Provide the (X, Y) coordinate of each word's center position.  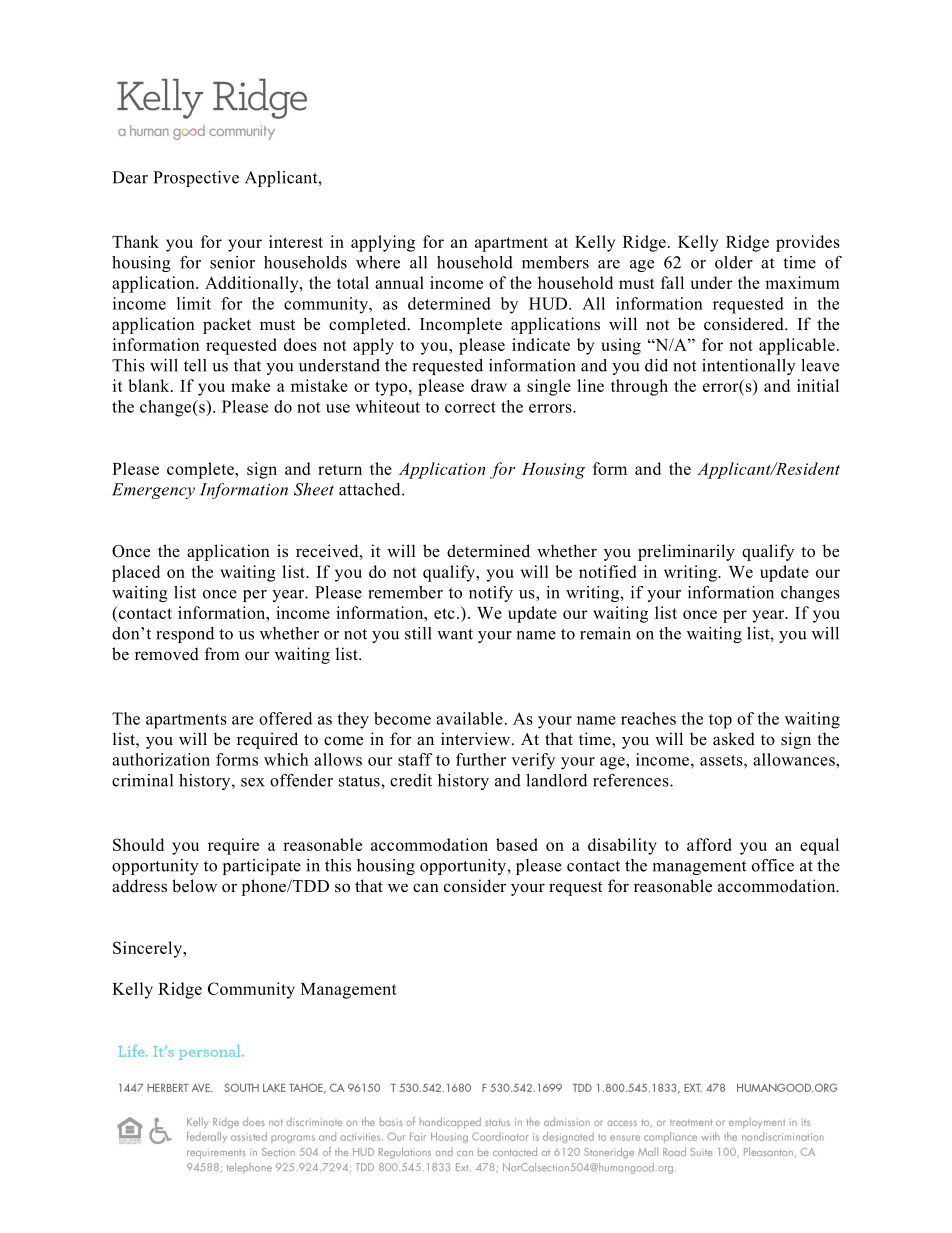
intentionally (749, 367)
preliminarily (686, 552)
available (469, 718)
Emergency (153, 491)
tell (195, 365)
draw (489, 385)
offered (285, 718)
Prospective (196, 179)
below (194, 886)
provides (808, 243)
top (720, 721)
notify (491, 594)
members (555, 262)
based (517, 844)
